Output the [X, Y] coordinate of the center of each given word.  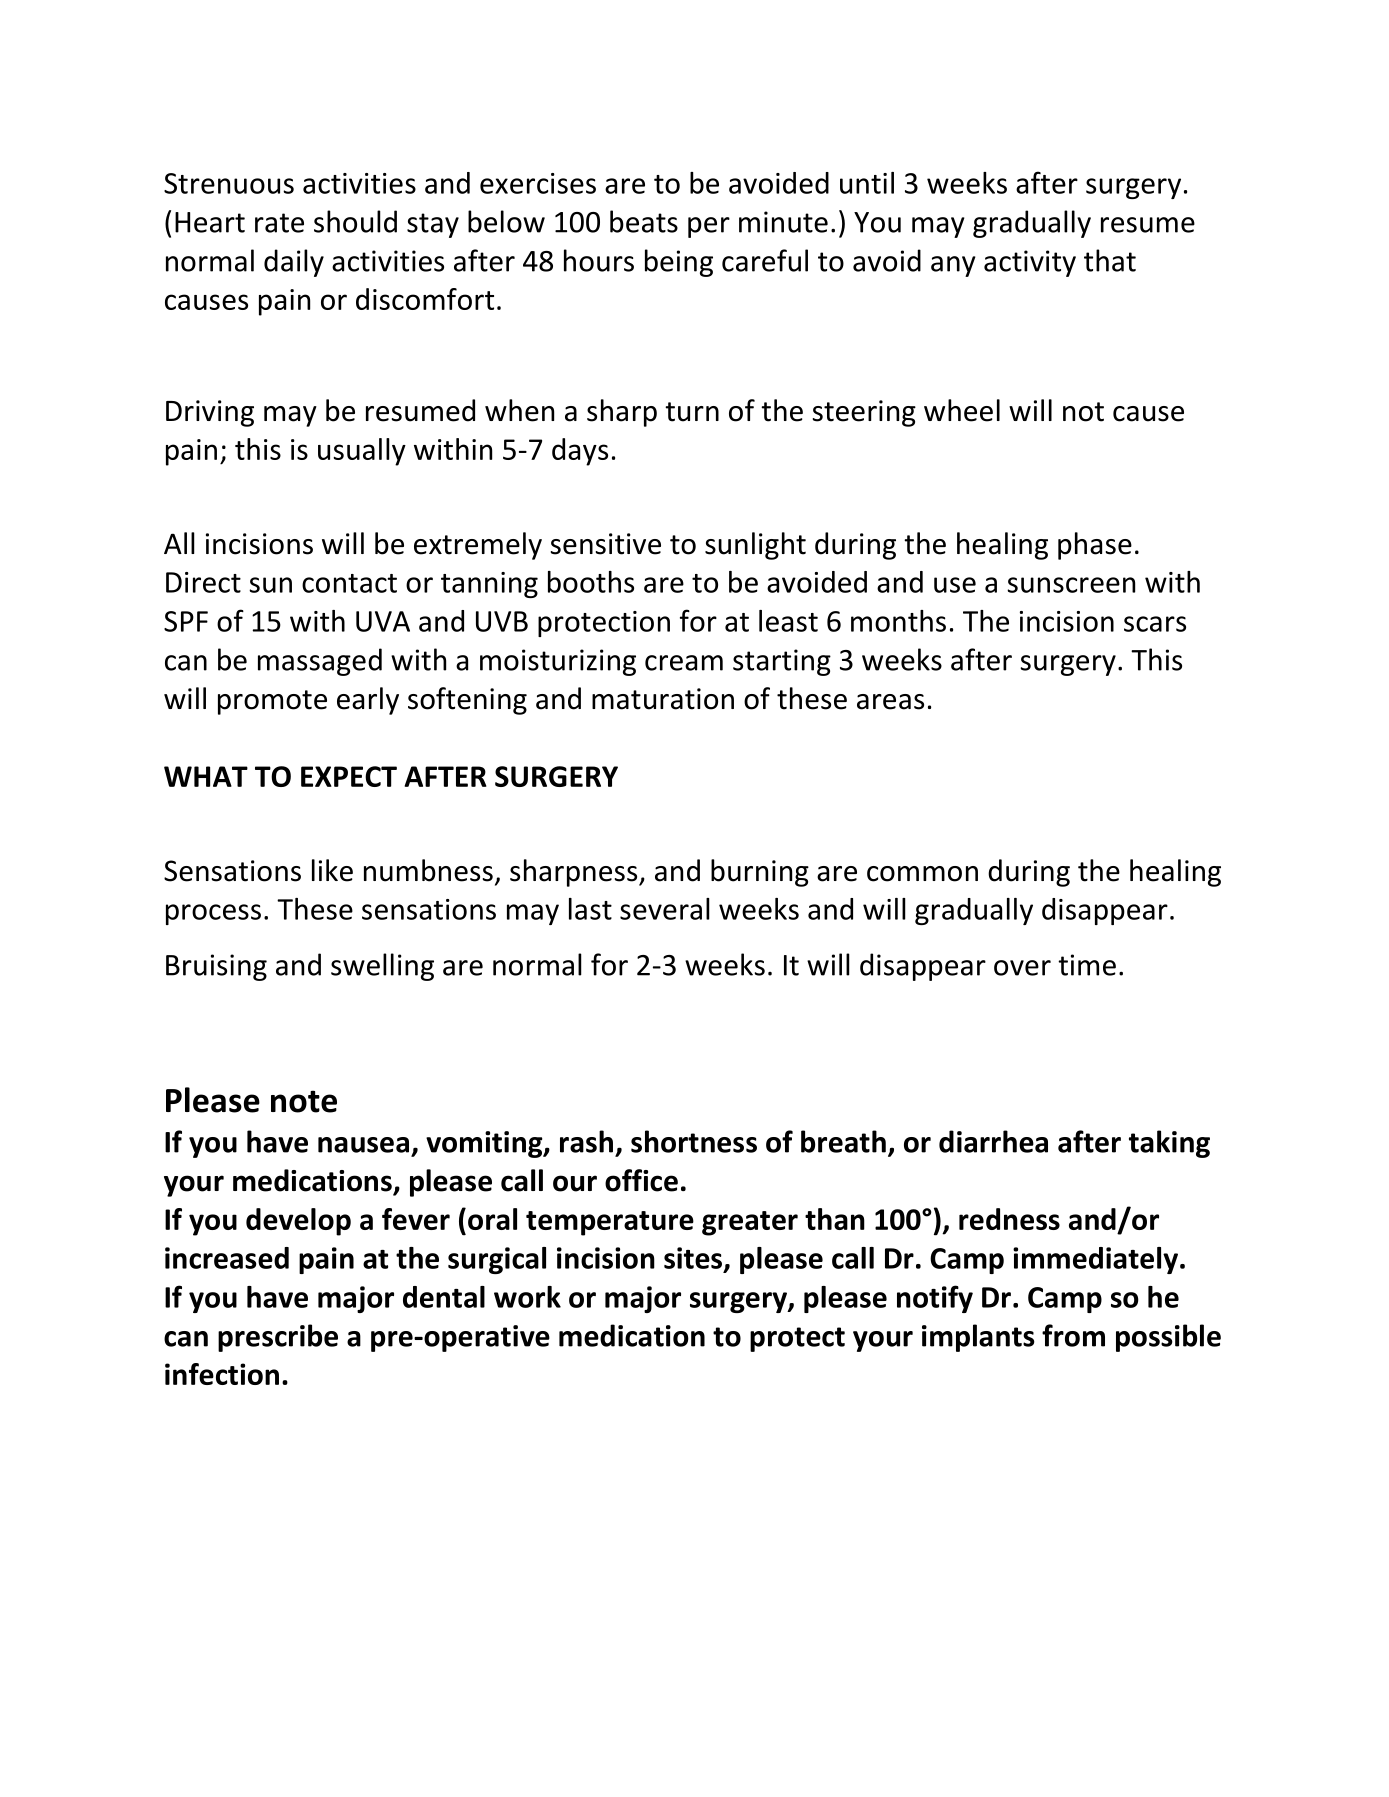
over [1022, 968]
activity [1030, 263]
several [665, 909]
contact [349, 583]
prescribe [278, 1338]
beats [644, 221]
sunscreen [1071, 585]
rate [279, 223]
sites [694, 1259]
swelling [382, 967]
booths [591, 582]
